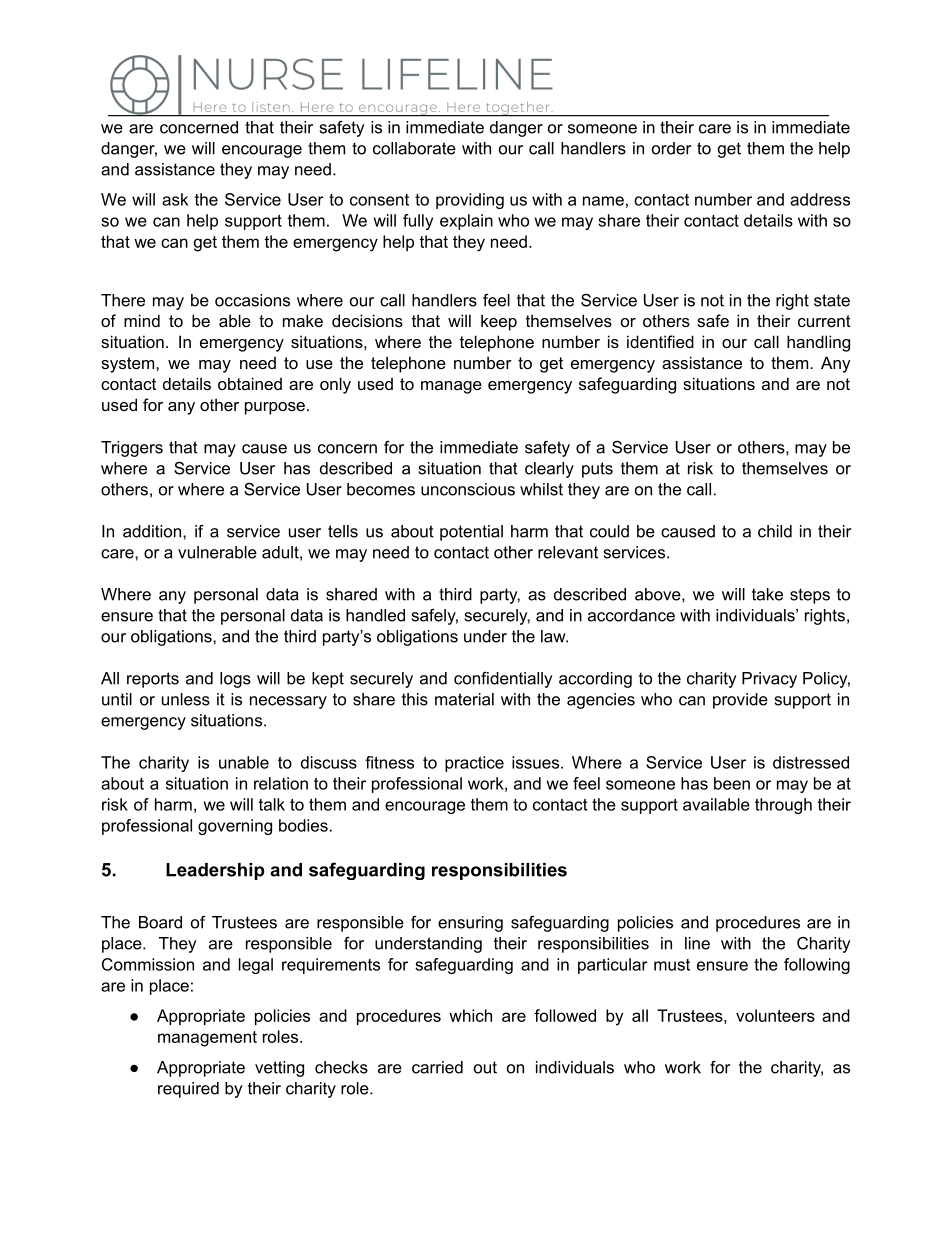 This screenshot has width=952, height=1233. What do you see at coordinates (437, 1067) in the screenshot?
I see `carried` at bounding box center [437, 1067].
